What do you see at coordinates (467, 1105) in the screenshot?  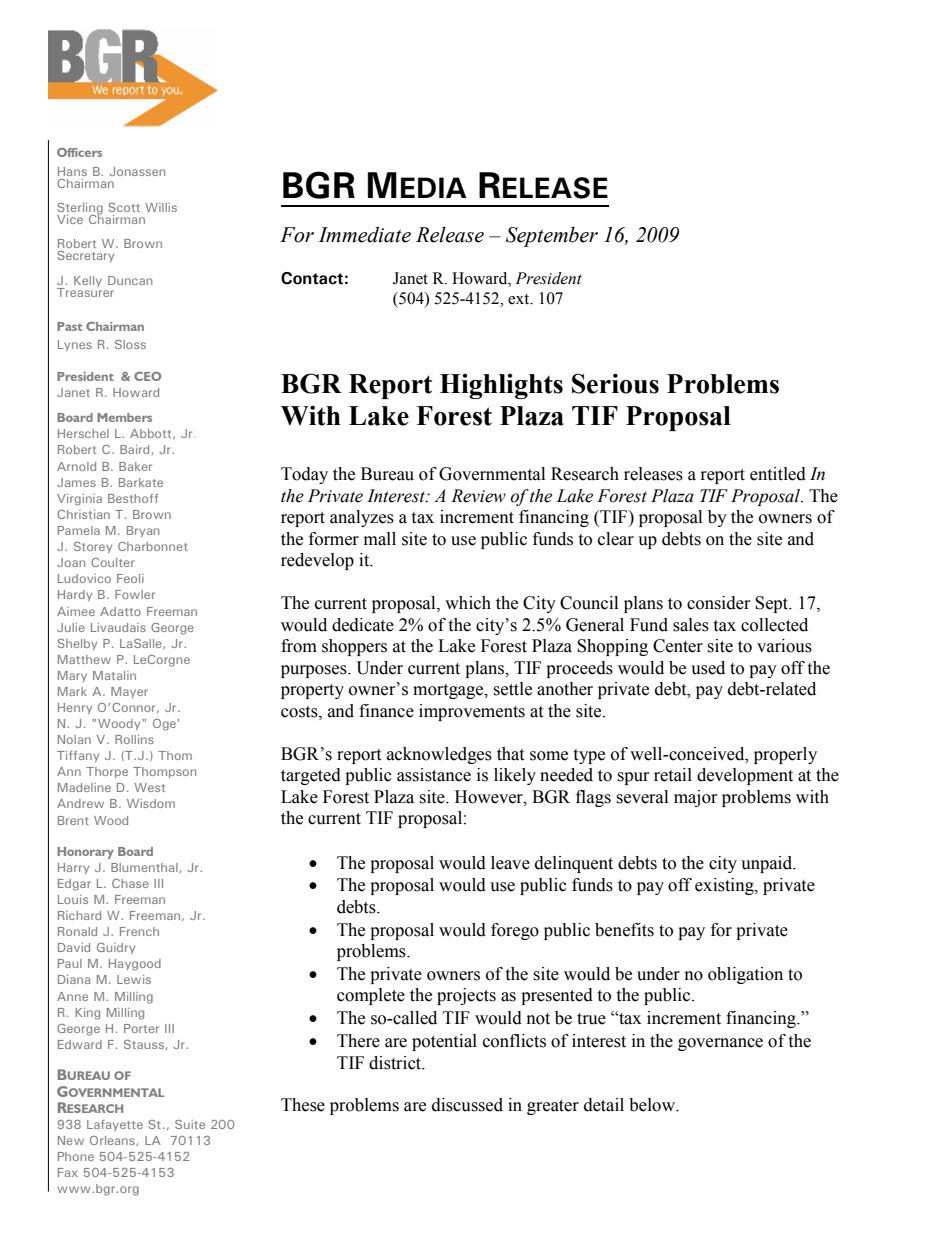 I see `discussed` at bounding box center [467, 1105].
